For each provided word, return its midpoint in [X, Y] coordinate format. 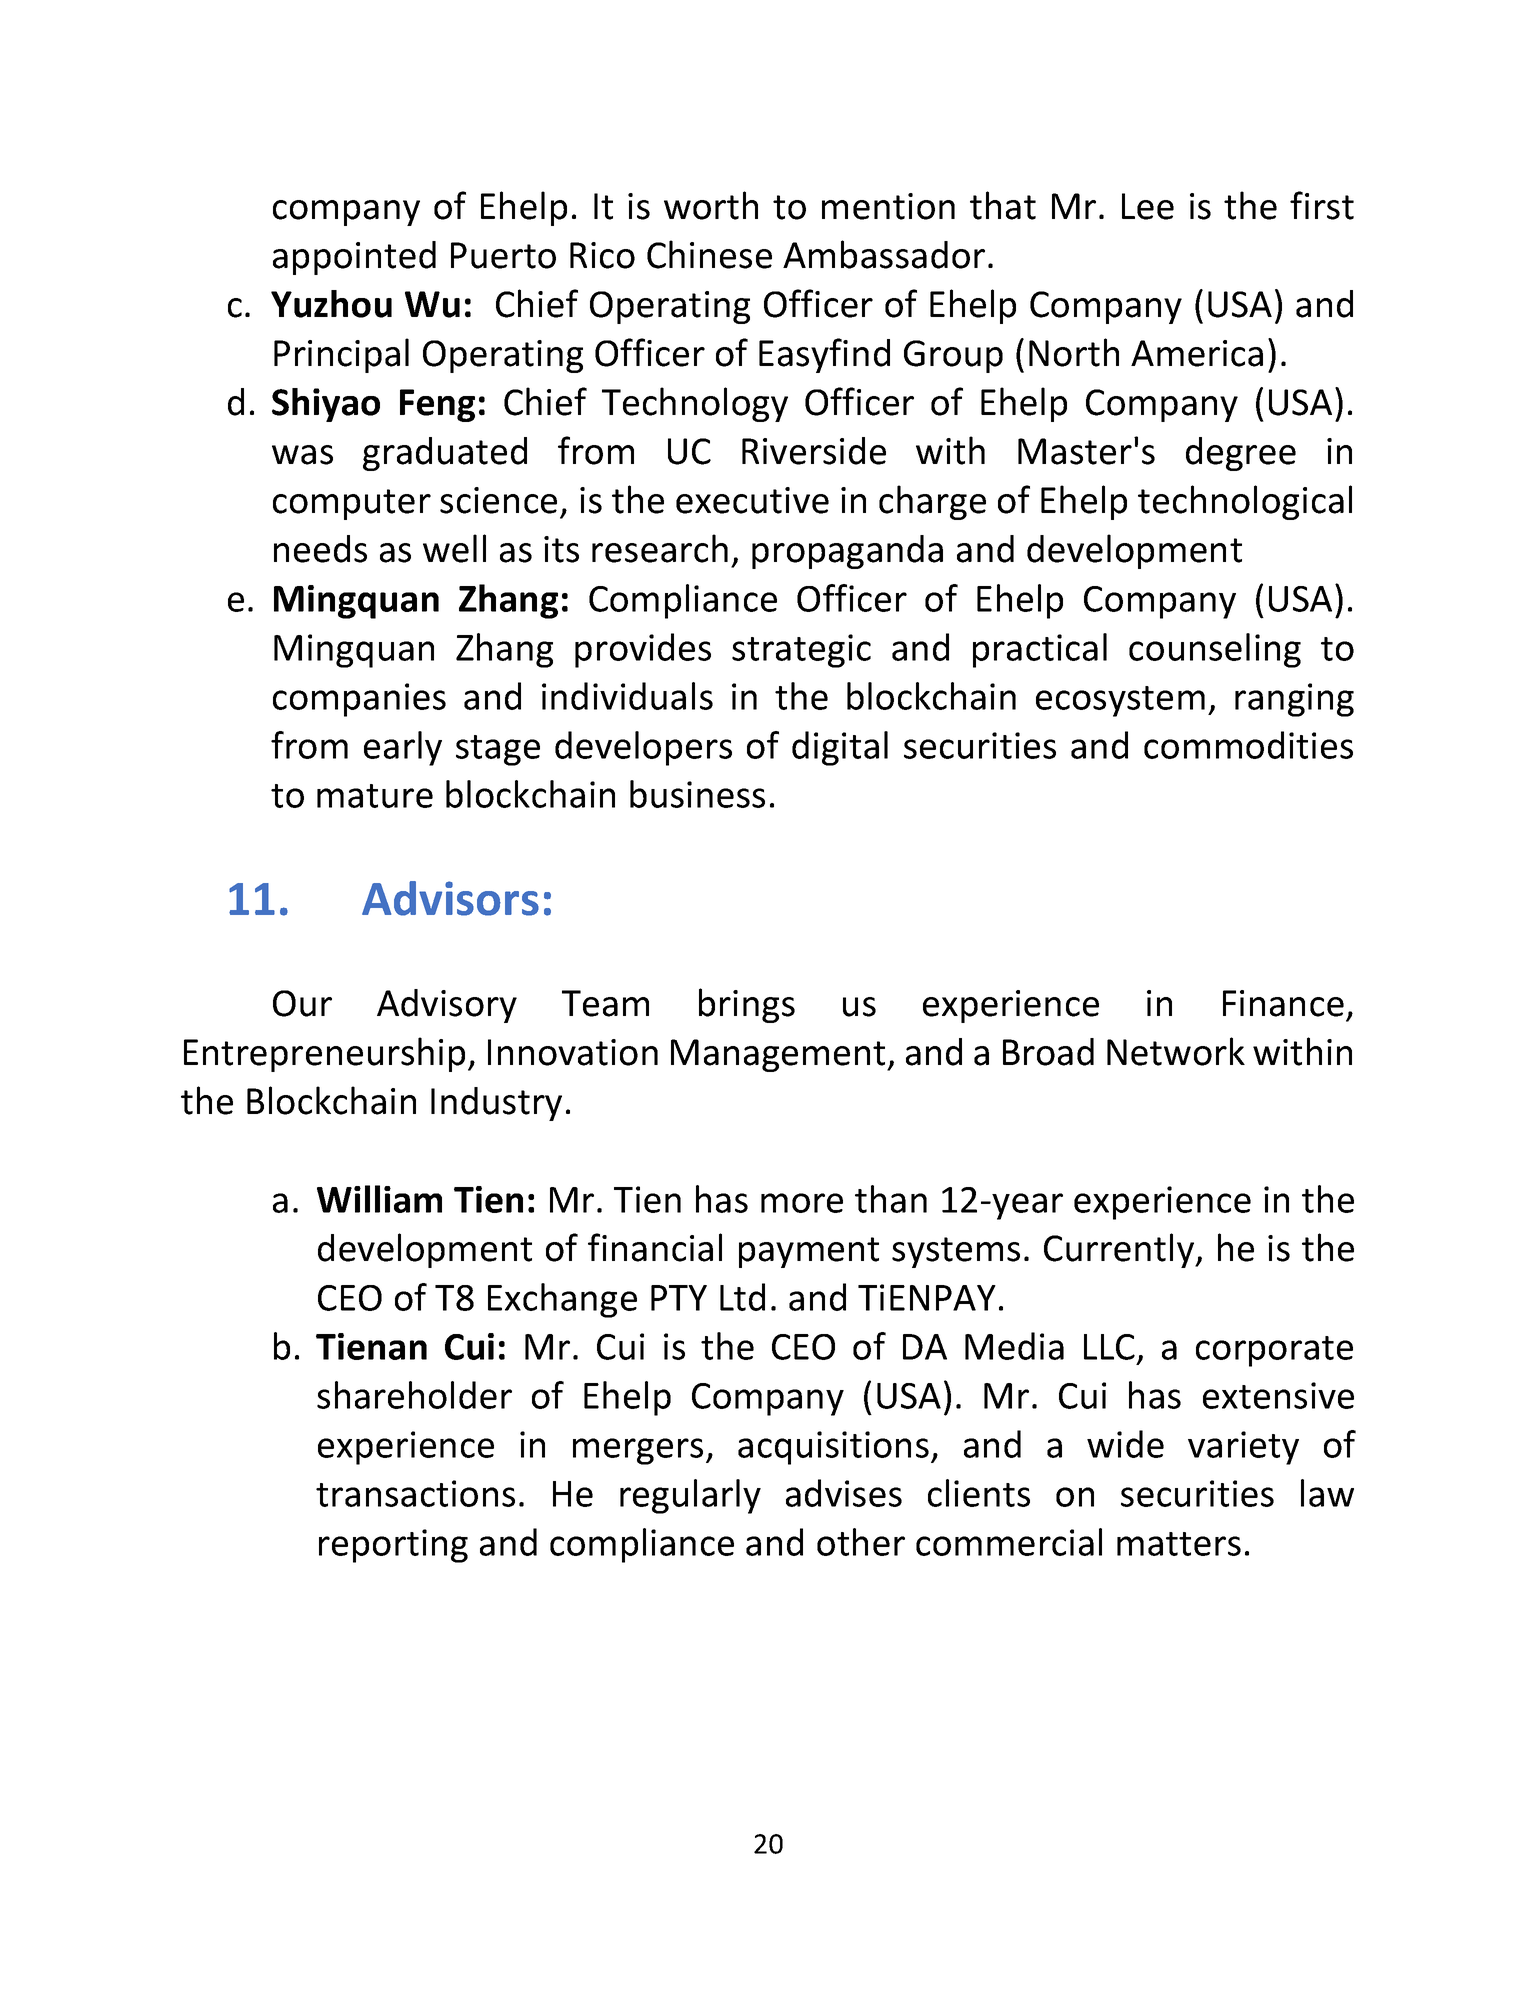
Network [1176, 1051]
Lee [1148, 206]
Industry [496, 1104]
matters [1179, 1544]
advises [844, 1493]
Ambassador [884, 254]
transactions [415, 1493]
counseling [1215, 650]
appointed [354, 258]
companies [359, 700]
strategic [801, 651]
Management [779, 1055]
